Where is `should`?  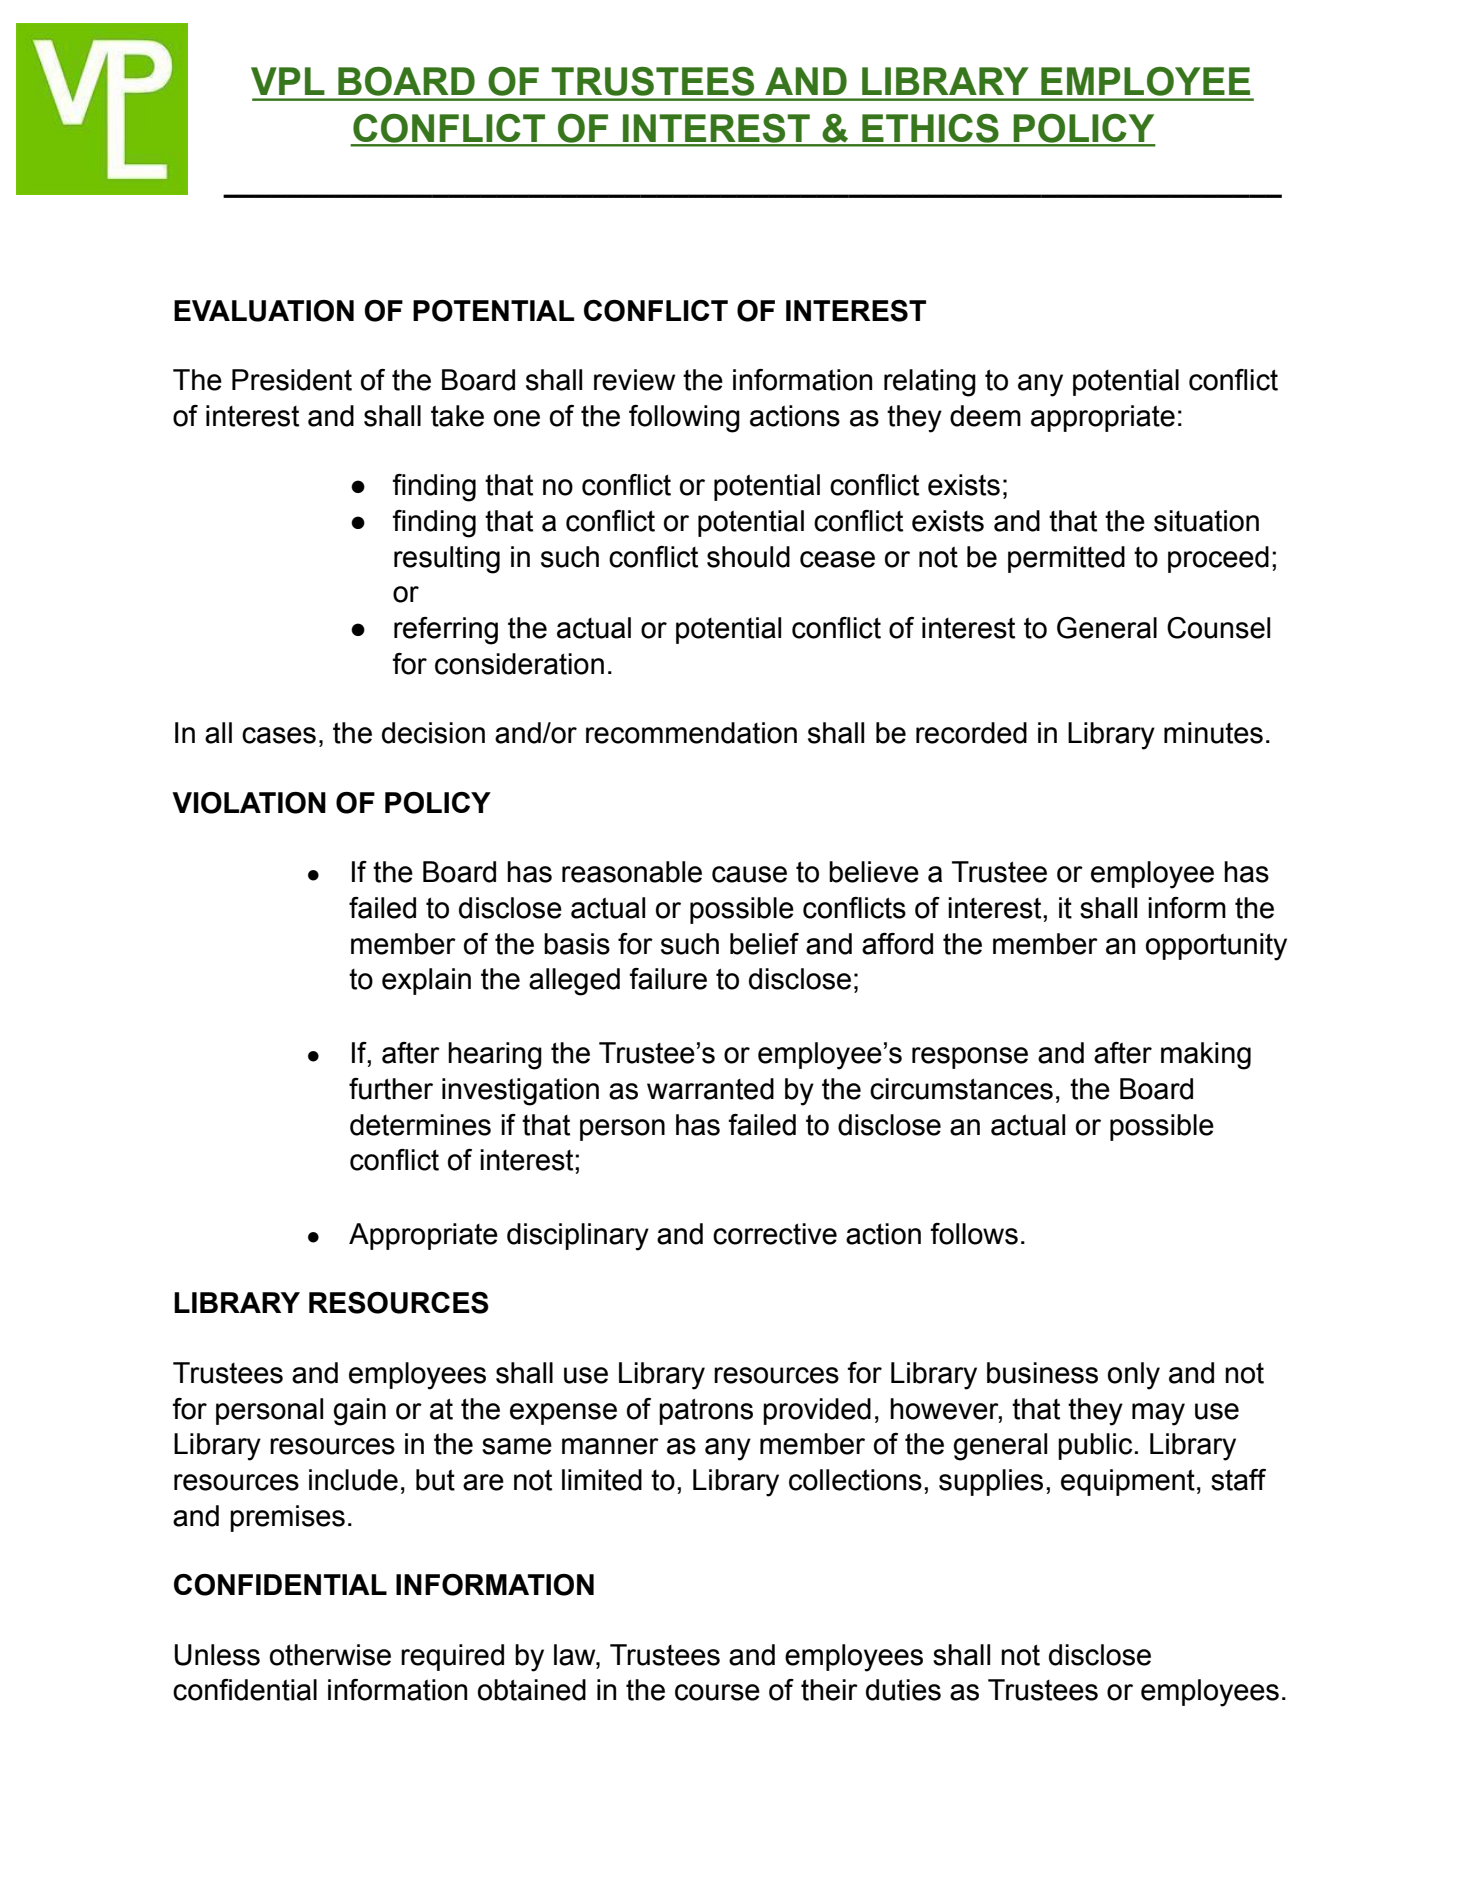
should is located at coordinates (748, 557).
